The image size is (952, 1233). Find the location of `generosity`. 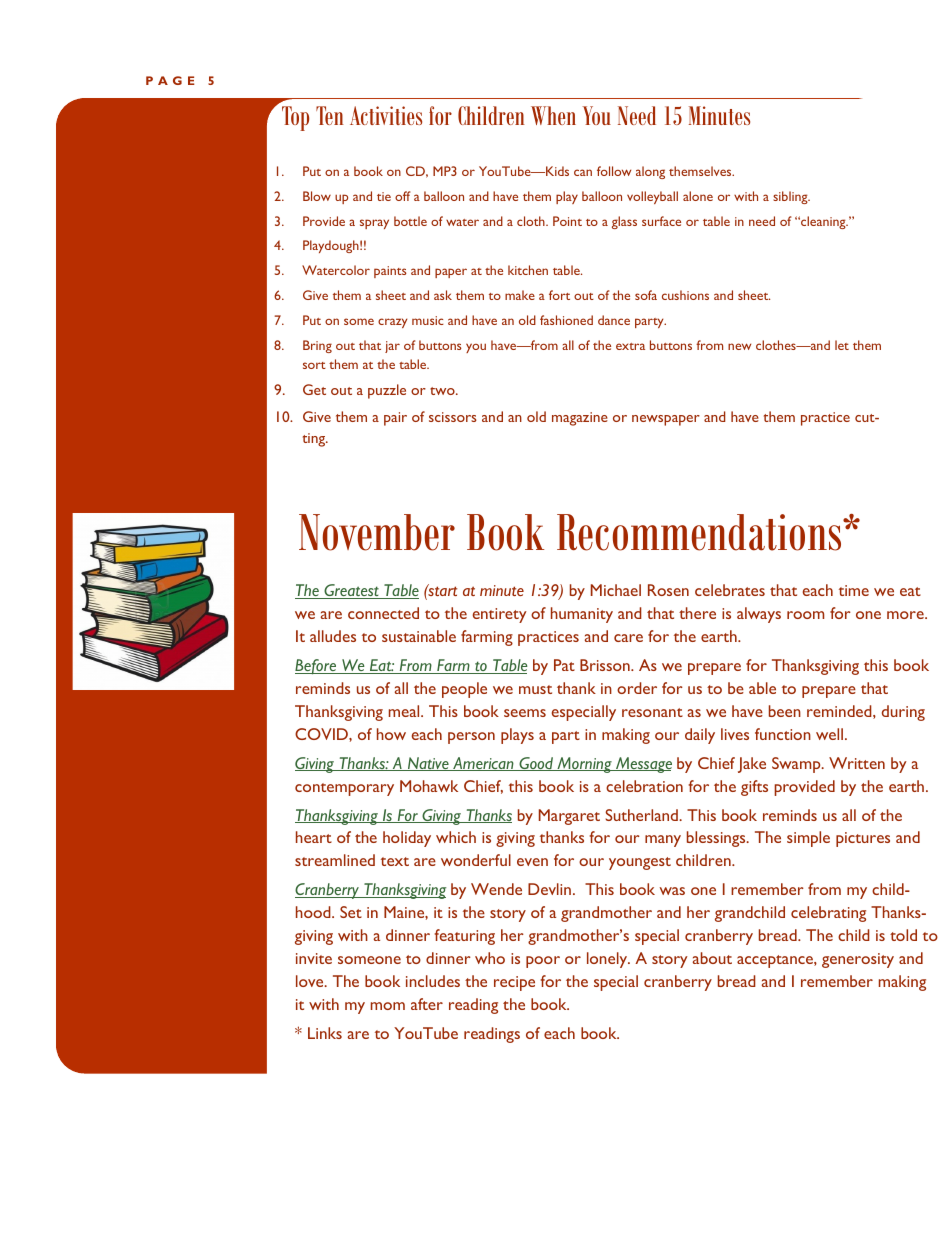

generosity is located at coordinates (858, 960).
